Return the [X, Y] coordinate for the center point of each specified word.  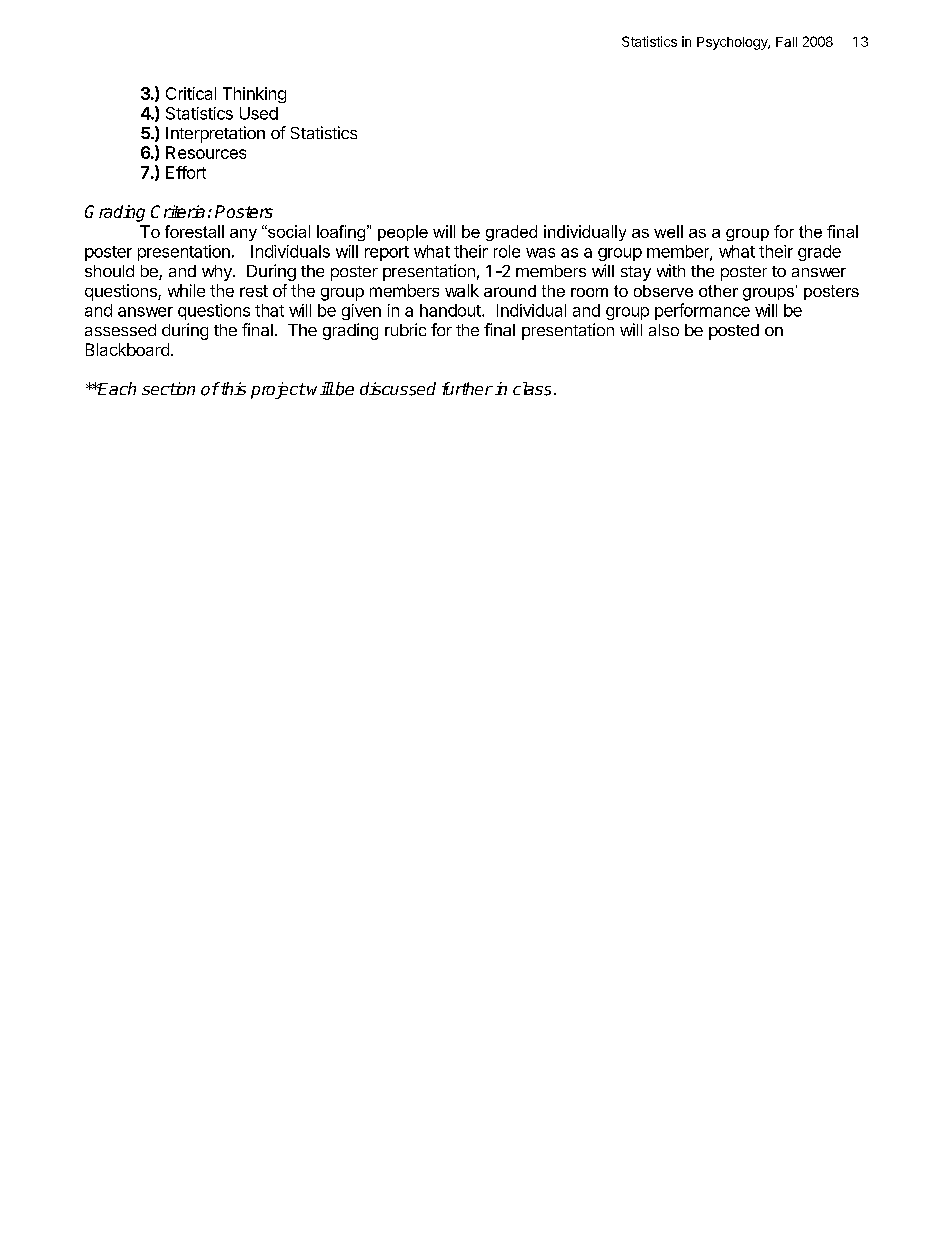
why [218, 273]
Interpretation [215, 134]
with [671, 270]
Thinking [254, 95]
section [168, 388]
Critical [191, 93]
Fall [786, 42]
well [668, 231]
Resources [206, 152]
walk [462, 290]
